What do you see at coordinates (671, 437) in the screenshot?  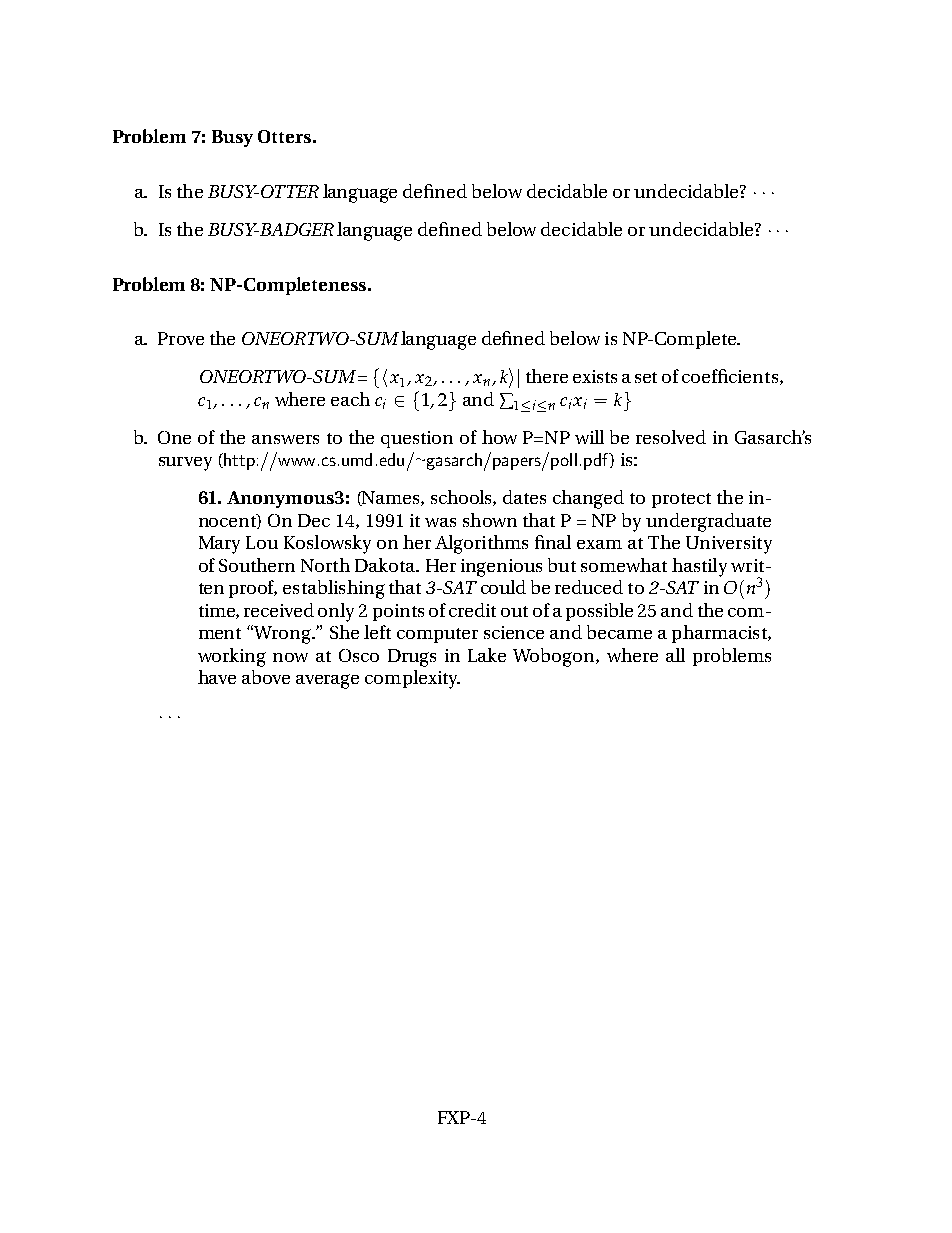 I see `resolved` at bounding box center [671, 437].
